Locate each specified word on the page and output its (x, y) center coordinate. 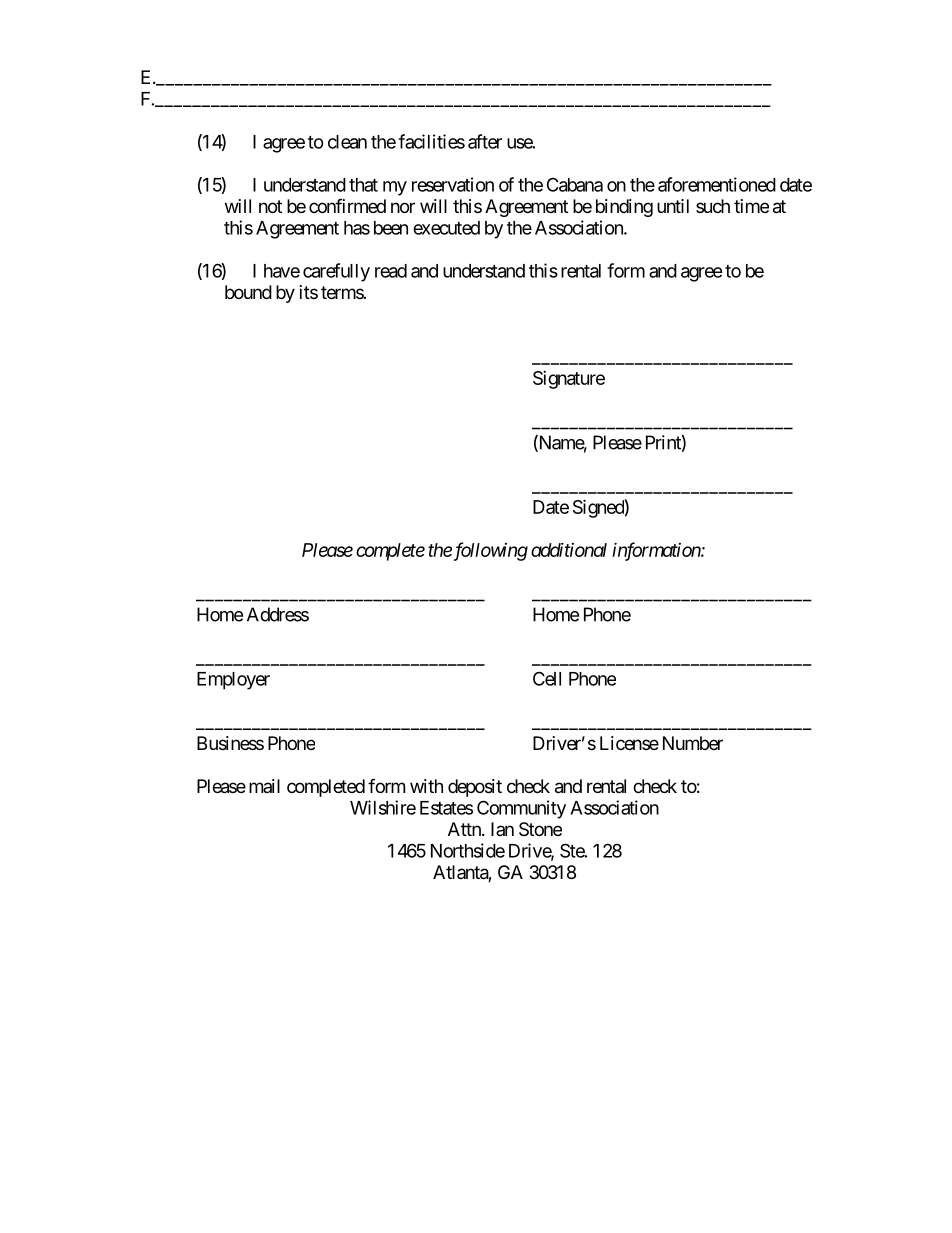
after (485, 141)
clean (347, 142)
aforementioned (717, 184)
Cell (547, 678)
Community (521, 809)
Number (693, 743)
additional (569, 549)
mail (264, 786)
